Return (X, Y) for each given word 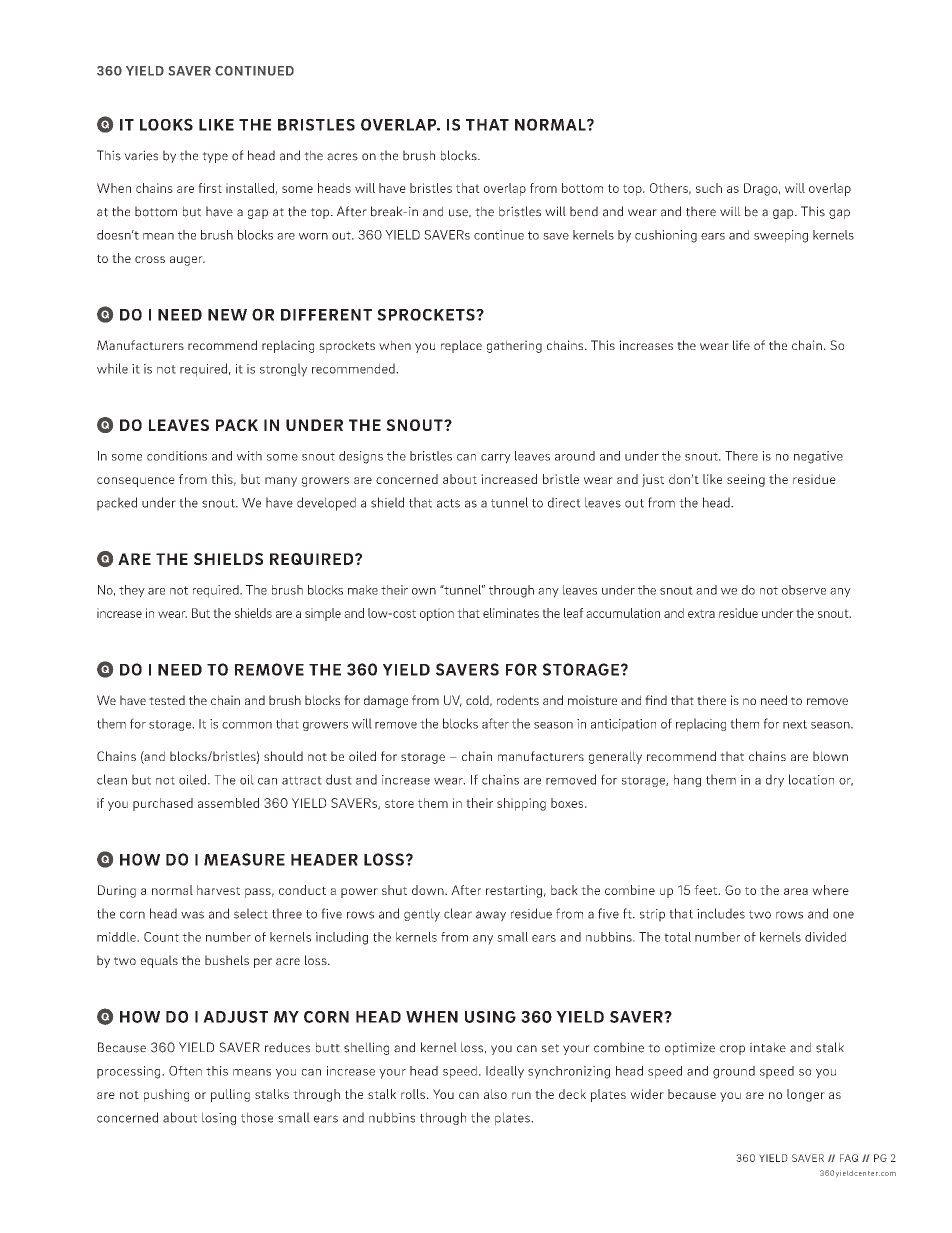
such (709, 188)
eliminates (511, 613)
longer (806, 1095)
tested (167, 700)
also (495, 1094)
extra (701, 613)
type (215, 157)
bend (584, 211)
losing (219, 1118)
